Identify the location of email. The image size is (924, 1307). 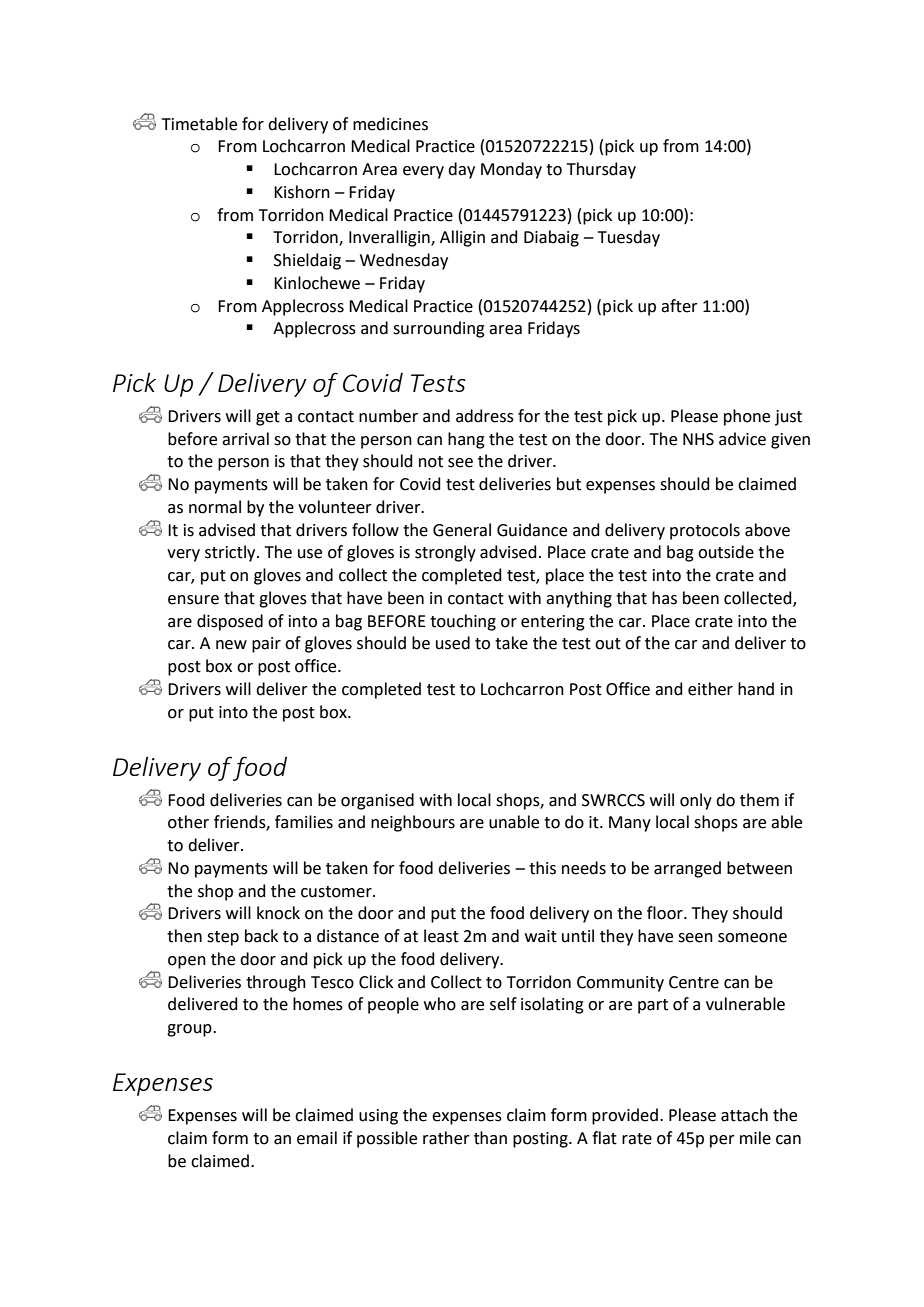
(317, 1138).
